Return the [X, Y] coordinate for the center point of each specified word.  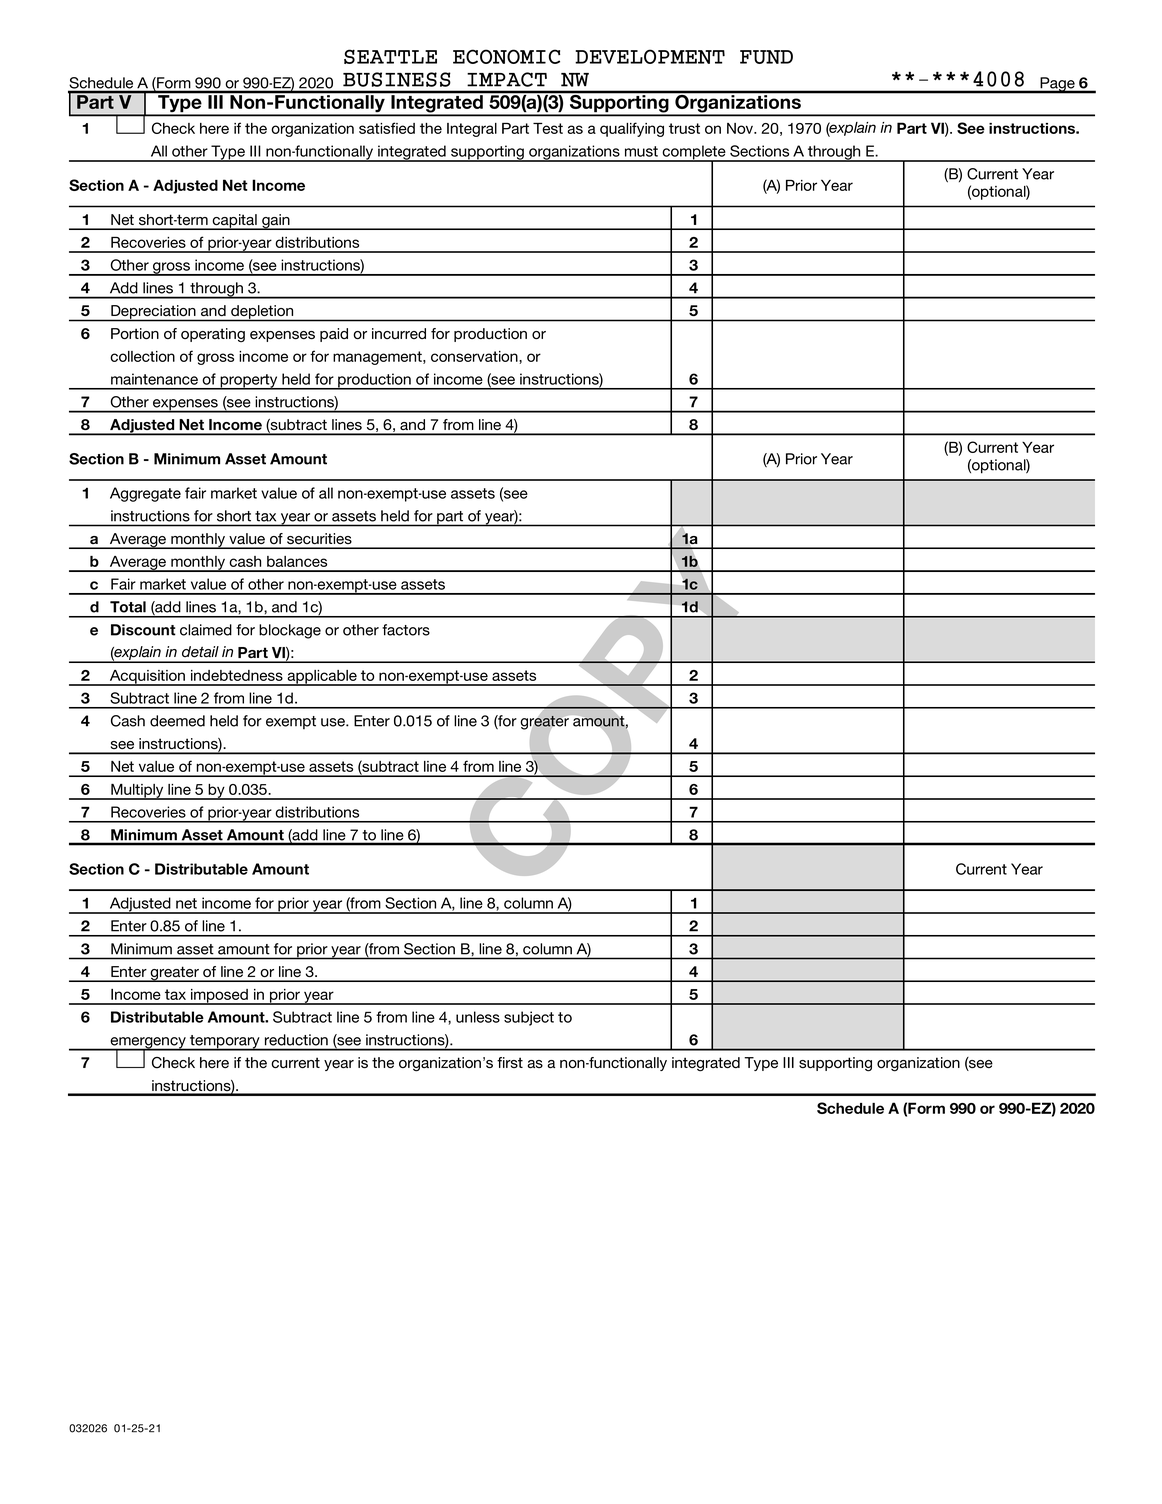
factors [406, 630]
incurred [399, 333]
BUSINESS [397, 79]
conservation [475, 357]
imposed [219, 997]
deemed [177, 721]
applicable [322, 678]
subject [529, 1018]
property [249, 382]
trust [684, 128]
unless [478, 1017]
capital [235, 222]
